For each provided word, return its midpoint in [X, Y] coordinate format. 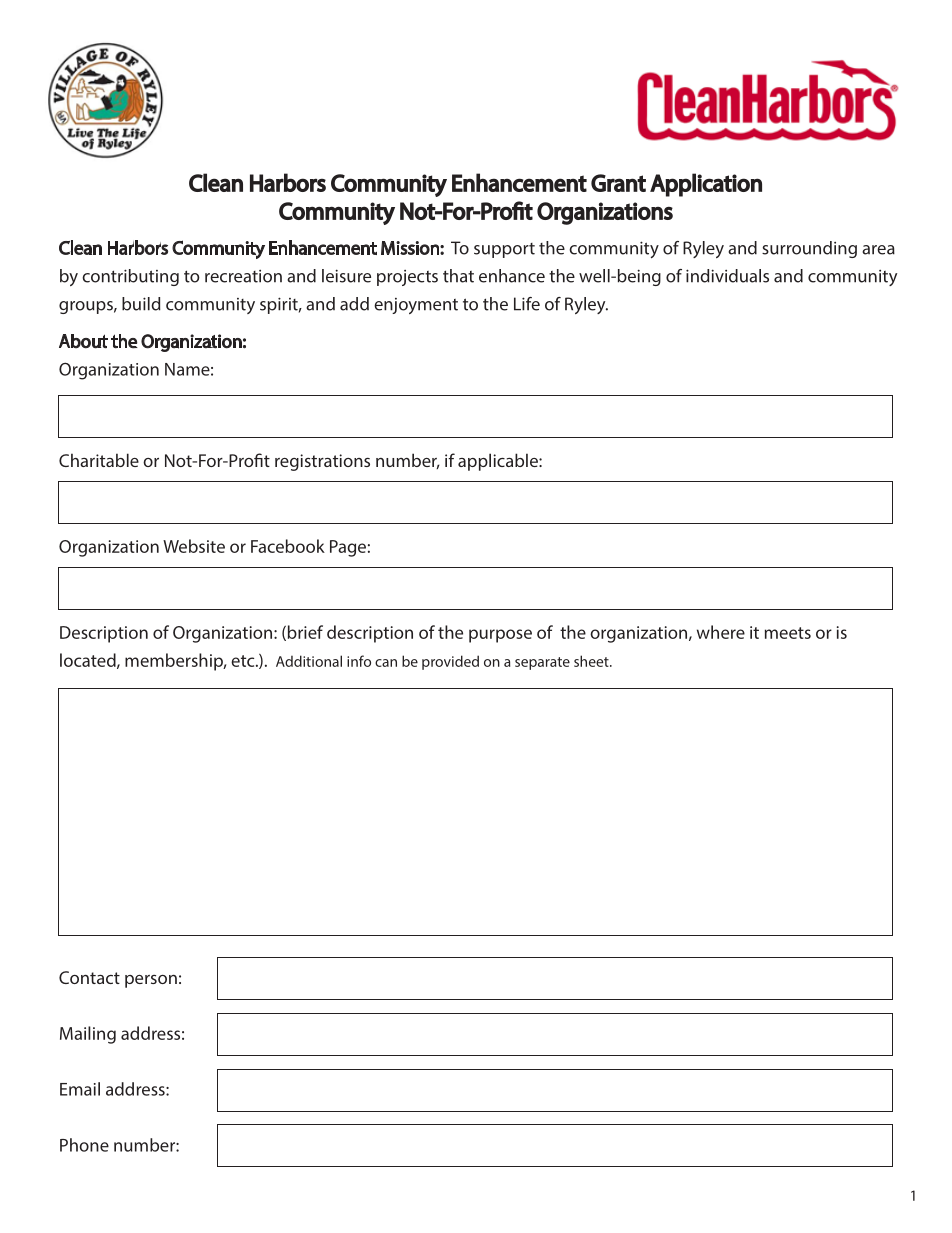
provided [450, 662]
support [504, 250]
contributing [130, 277]
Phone [84, 1145]
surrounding [809, 249]
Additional [309, 661]
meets [788, 633]
